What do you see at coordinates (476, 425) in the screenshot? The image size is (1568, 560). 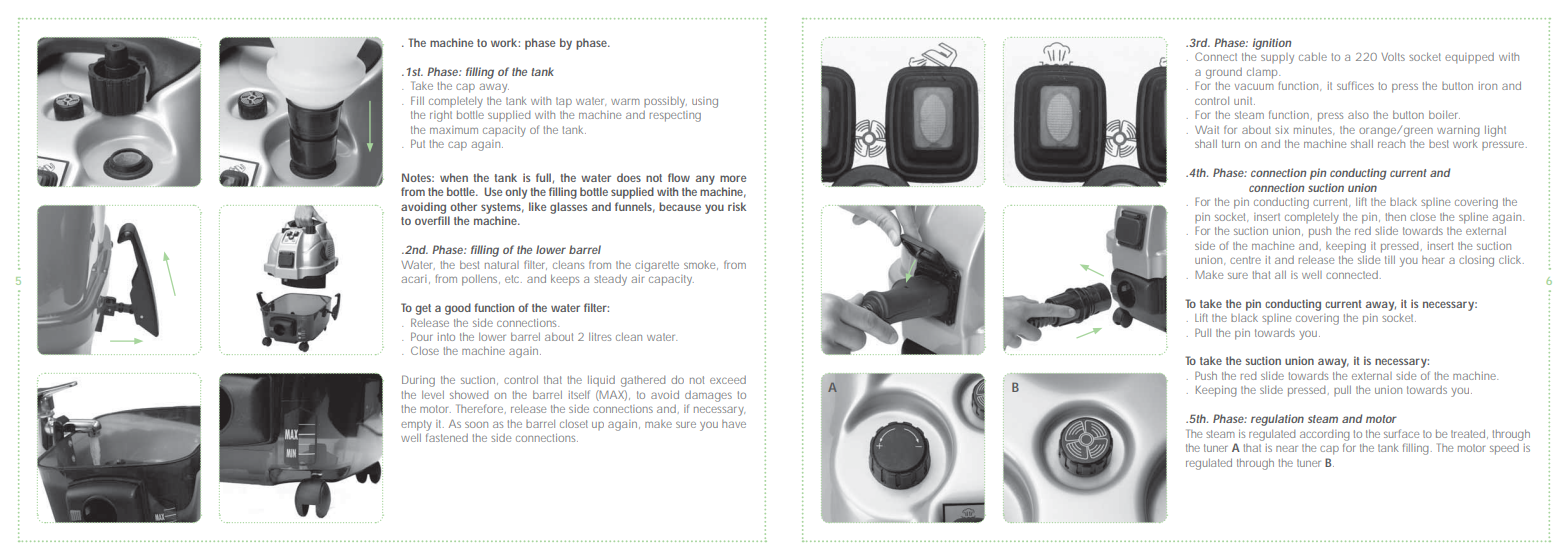 I see `soon` at bounding box center [476, 425].
